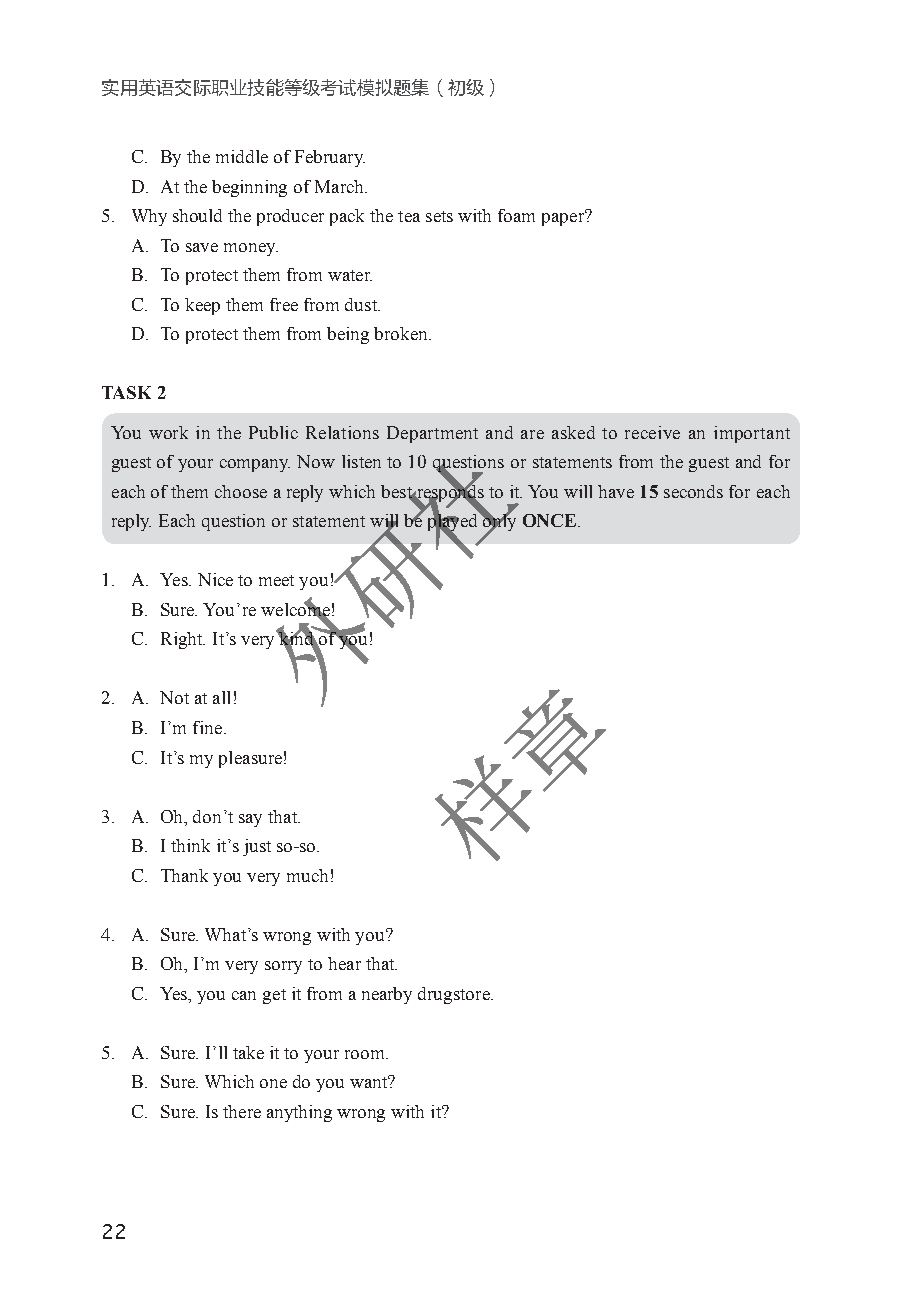 This image has width=924, height=1296. What do you see at coordinates (370, 1081) in the image?
I see `want` at bounding box center [370, 1081].
